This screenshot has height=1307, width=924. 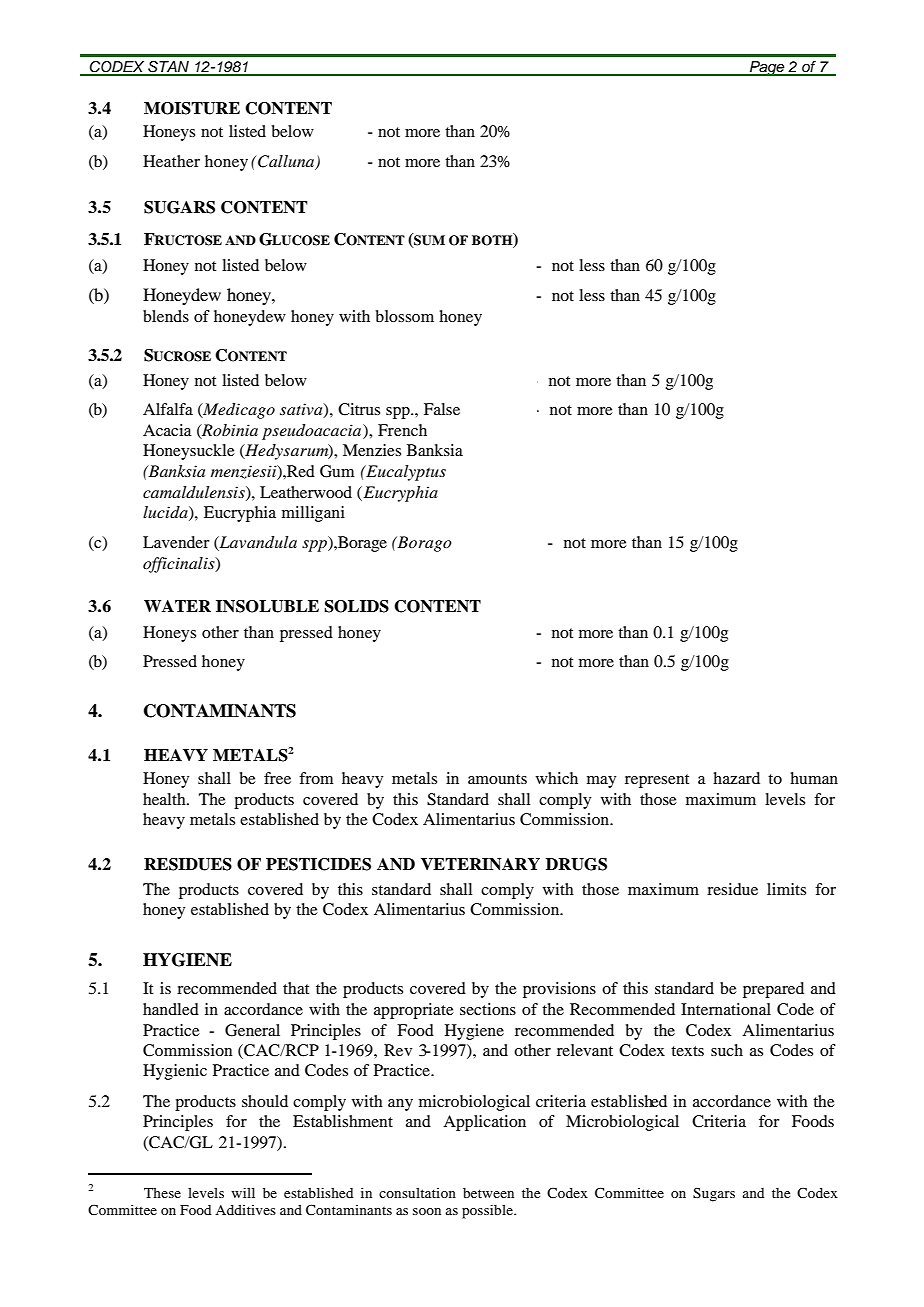 What do you see at coordinates (267, 606) in the screenshot?
I see `INSOLUBLE` at bounding box center [267, 606].
